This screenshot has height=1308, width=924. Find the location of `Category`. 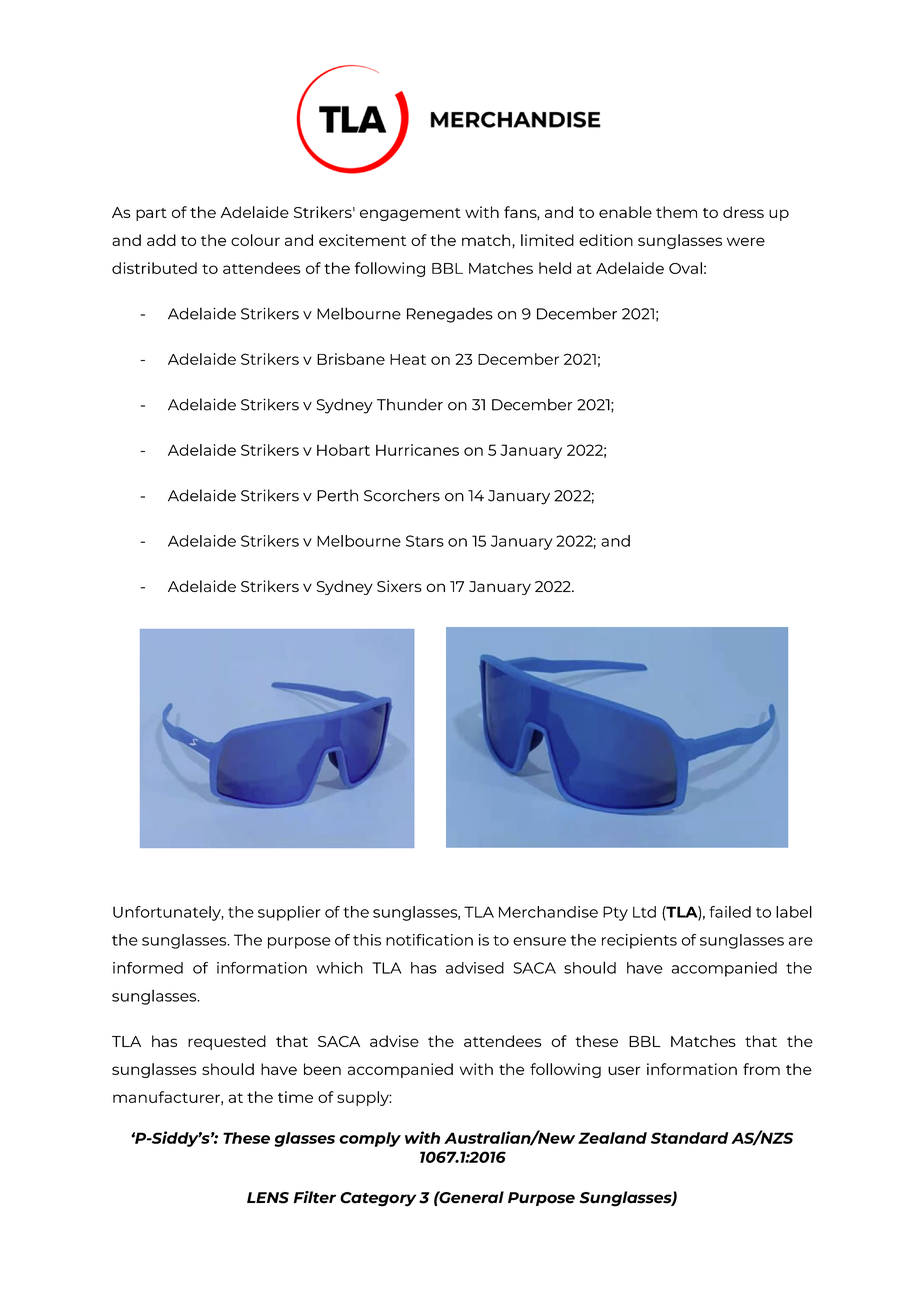

Category is located at coordinates (378, 1199).
